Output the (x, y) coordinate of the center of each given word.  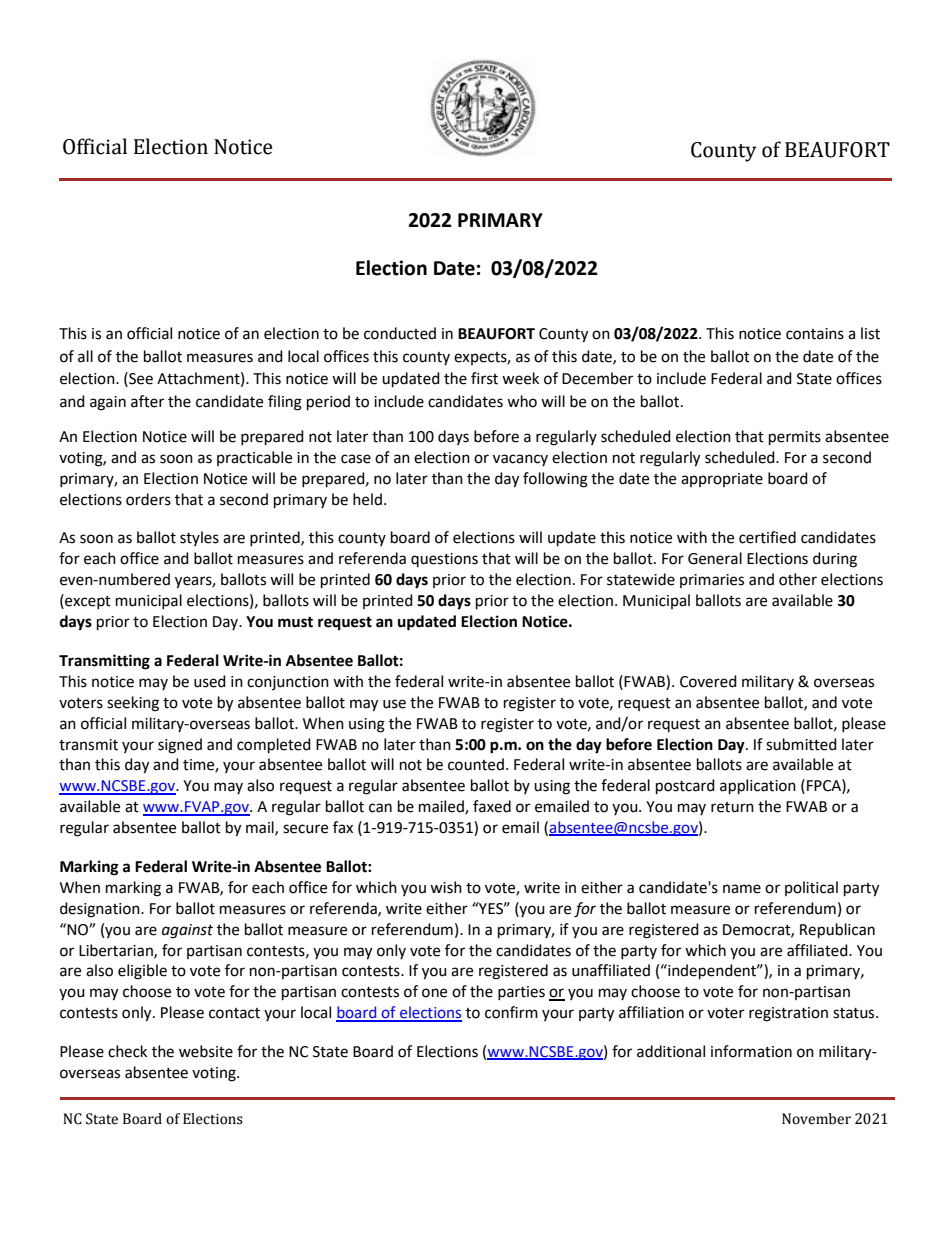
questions (444, 560)
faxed (492, 806)
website (206, 1051)
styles (199, 538)
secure (305, 829)
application (758, 787)
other (798, 579)
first (484, 378)
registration (788, 1014)
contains (815, 334)
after (147, 401)
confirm (511, 1012)
